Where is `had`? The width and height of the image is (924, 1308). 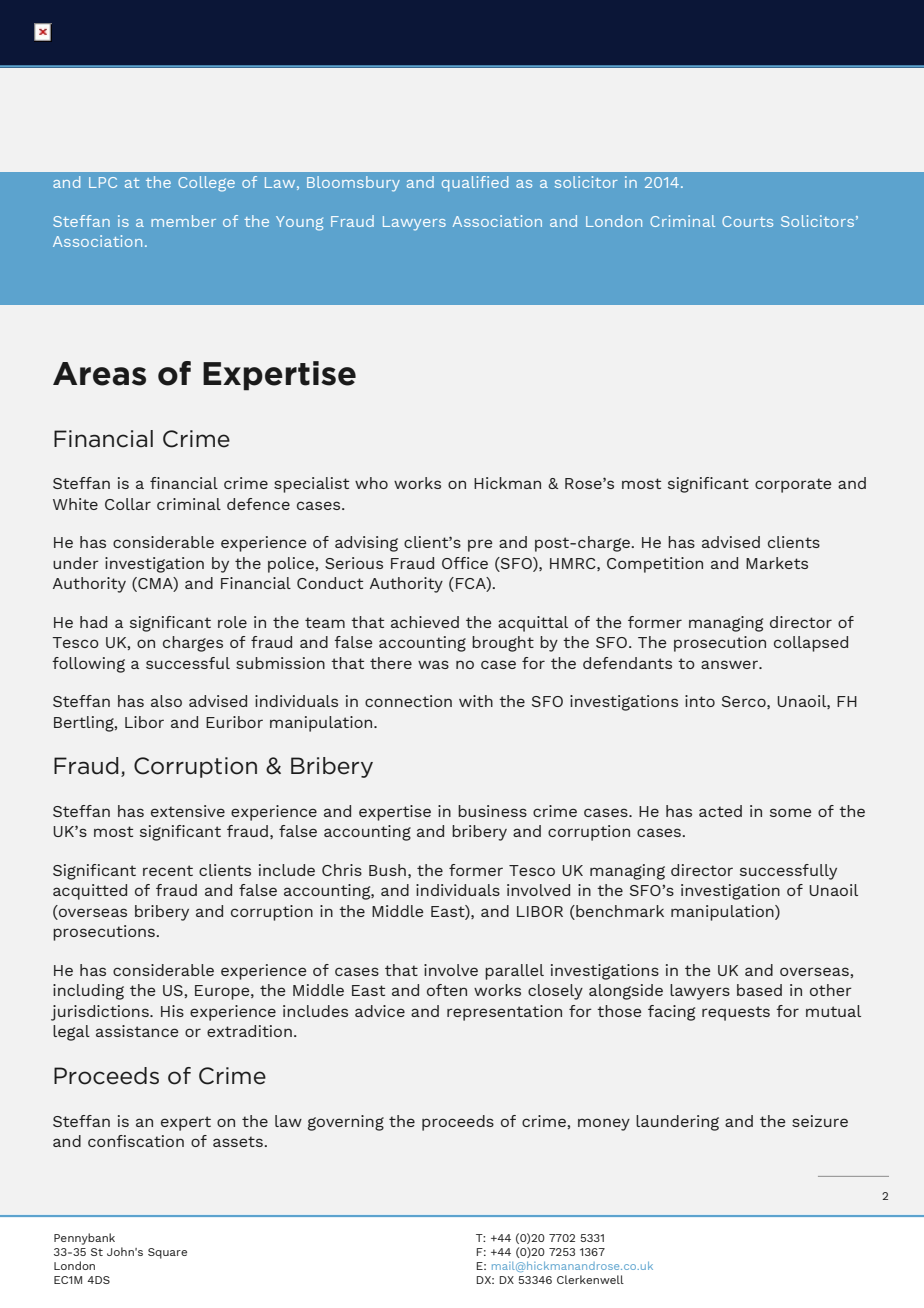 had is located at coordinates (93, 622).
